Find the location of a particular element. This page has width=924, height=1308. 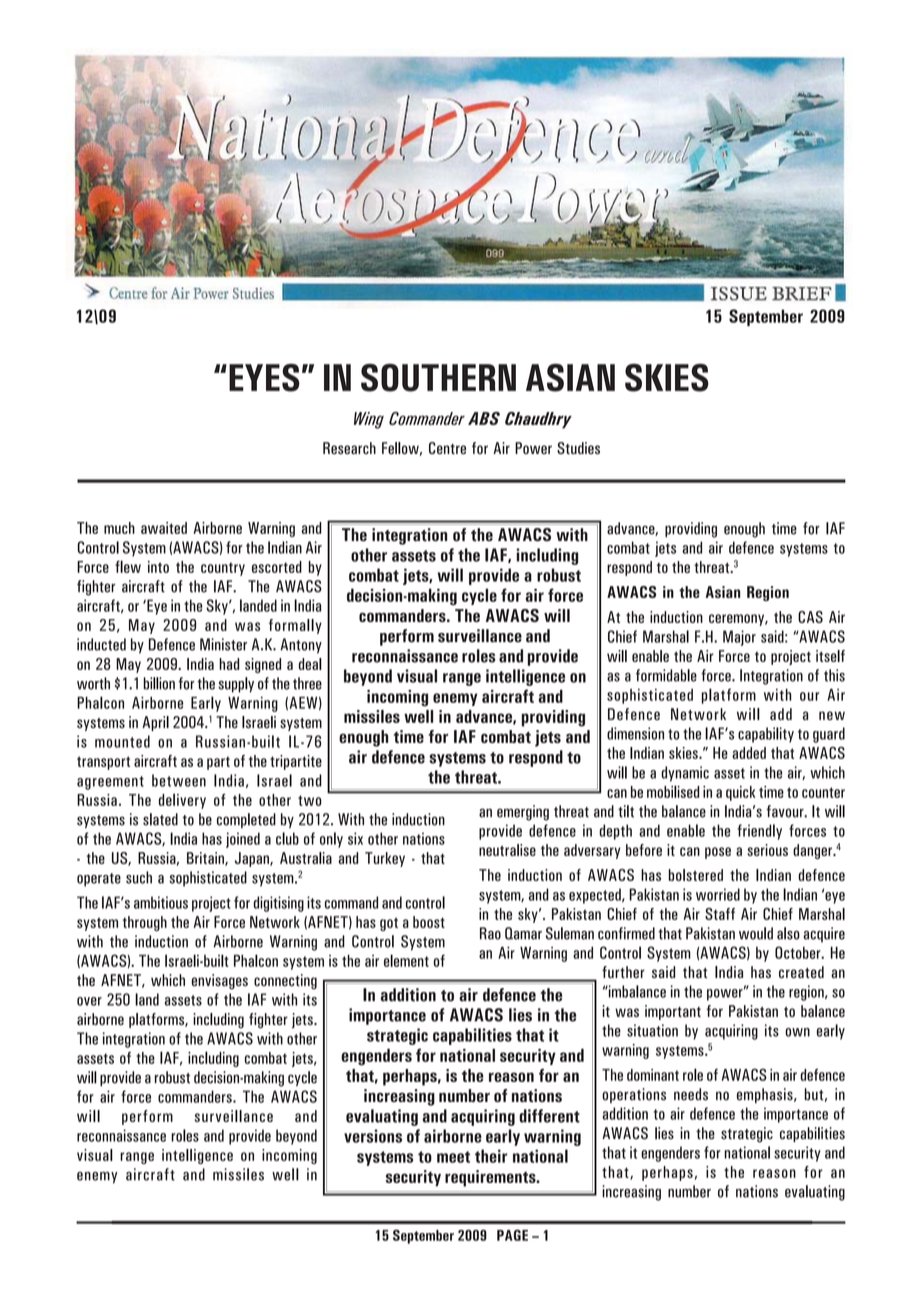

EYES is located at coordinates (264, 378).
